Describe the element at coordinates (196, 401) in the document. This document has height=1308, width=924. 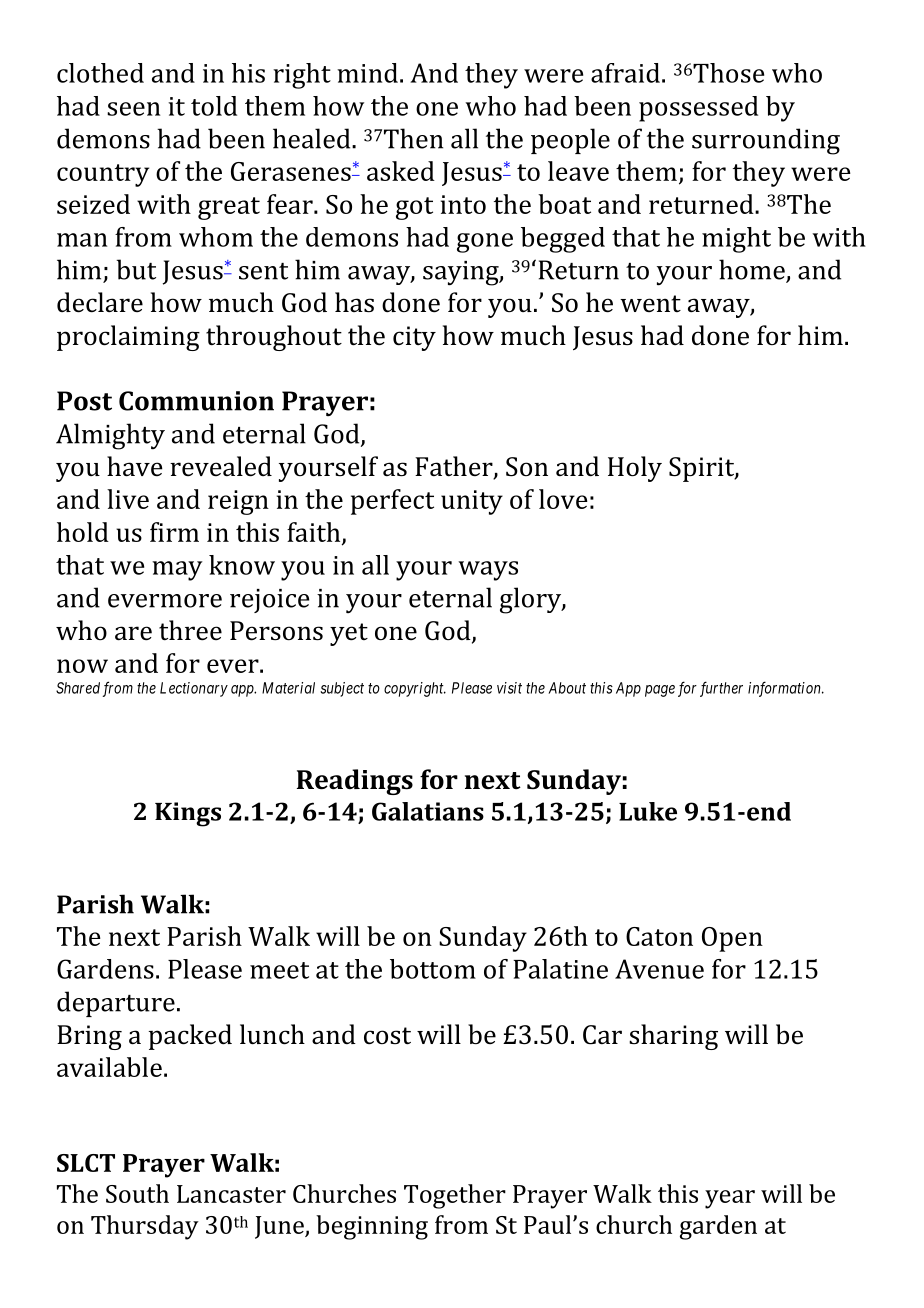
I see `Communion` at that location.
